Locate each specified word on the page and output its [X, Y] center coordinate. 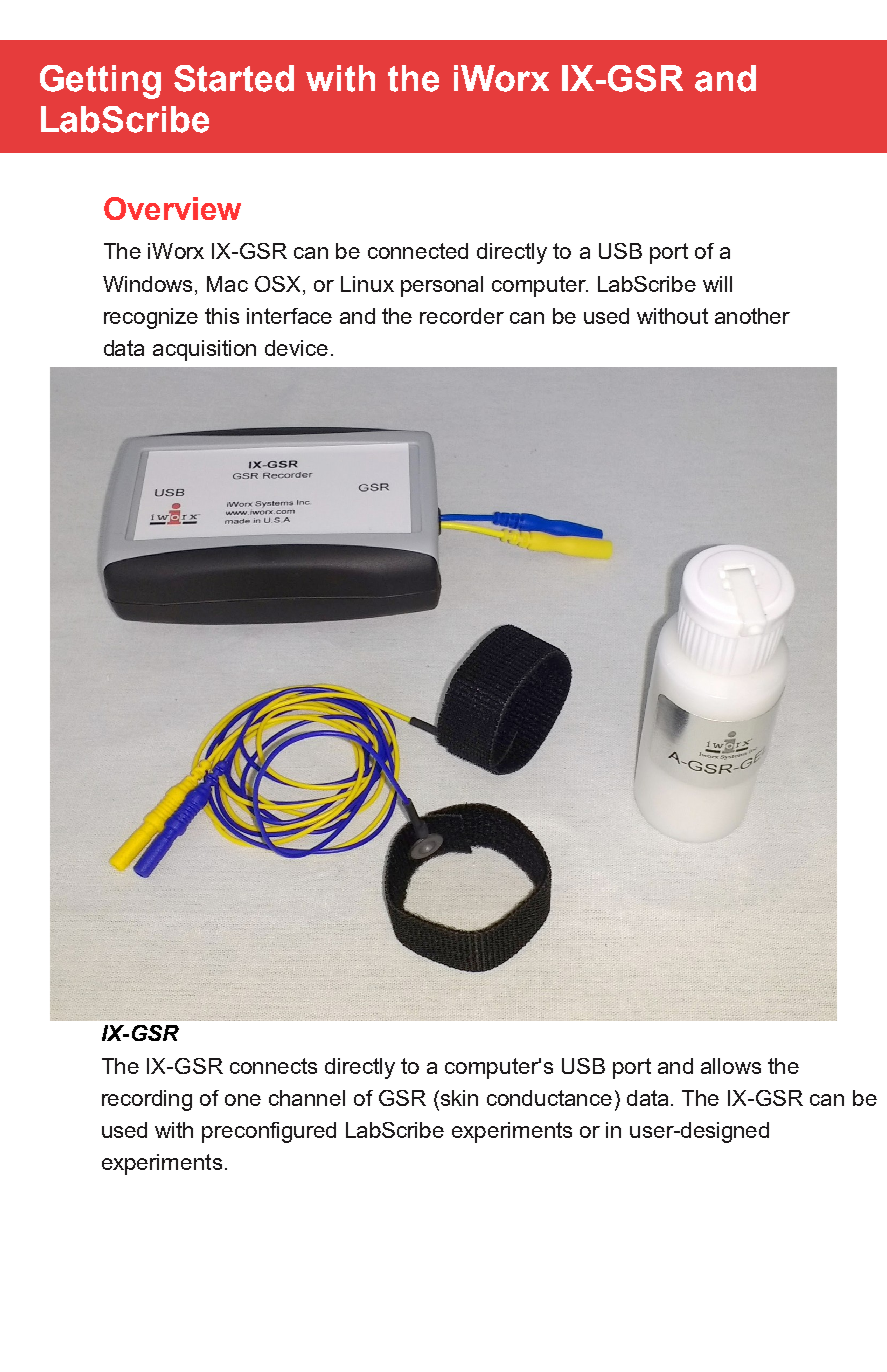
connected [418, 251]
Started [234, 78]
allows [731, 1066]
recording [147, 1100]
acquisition [204, 350]
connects [273, 1066]
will [717, 284]
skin [458, 1098]
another [752, 316]
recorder [462, 316]
